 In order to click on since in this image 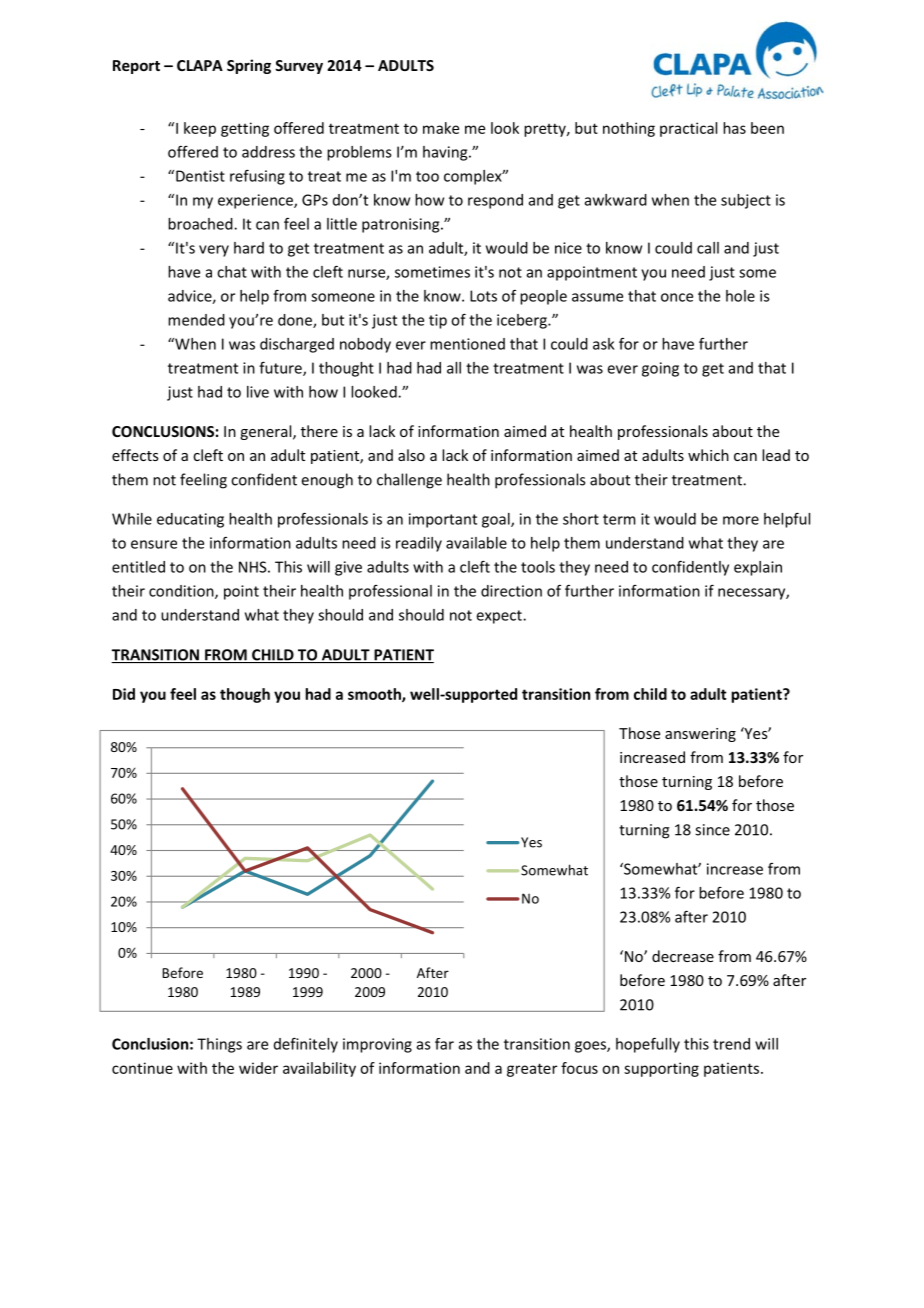, I will do `click(712, 830)`.
